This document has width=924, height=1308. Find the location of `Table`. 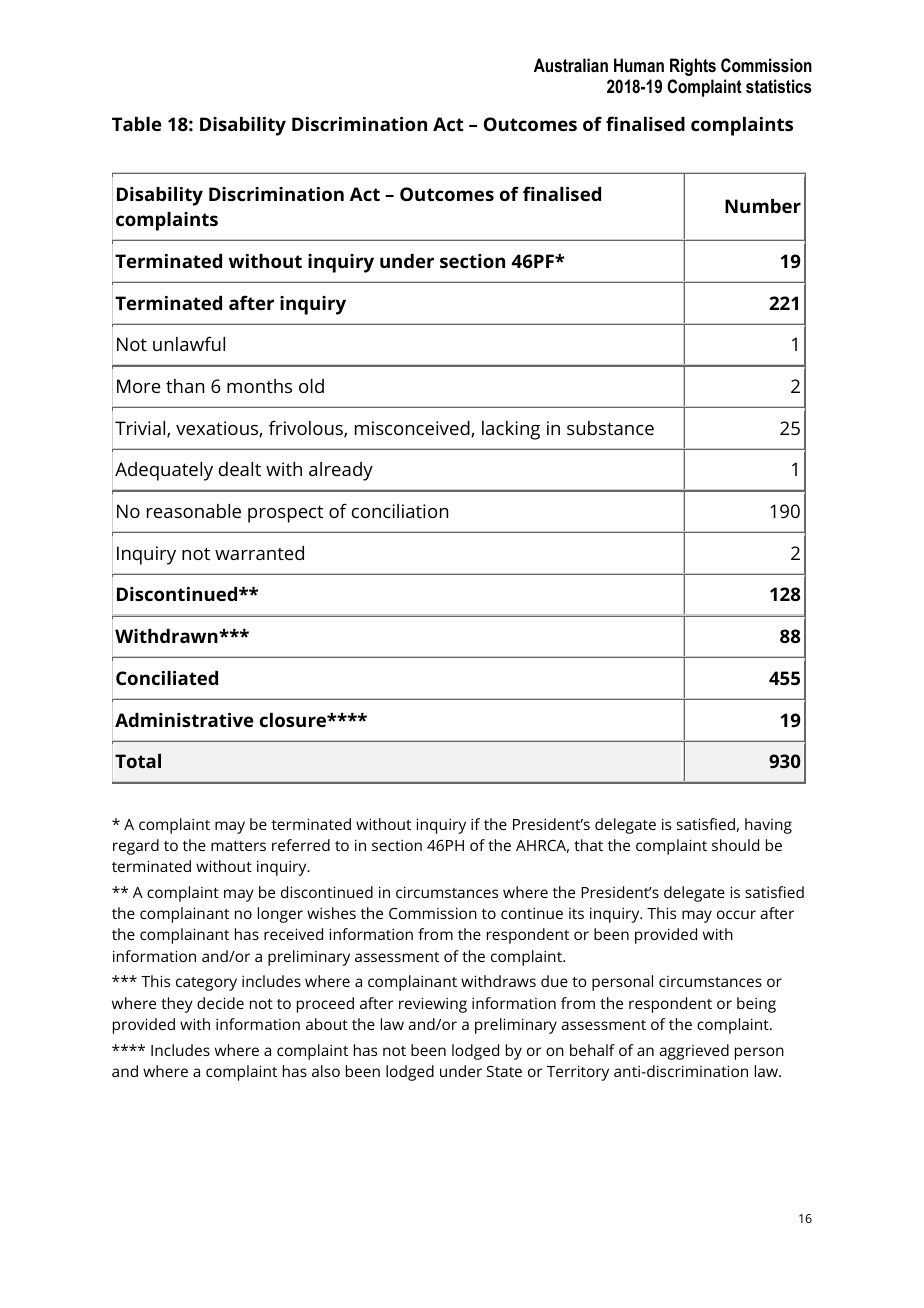

Table is located at coordinates (137, 124).
